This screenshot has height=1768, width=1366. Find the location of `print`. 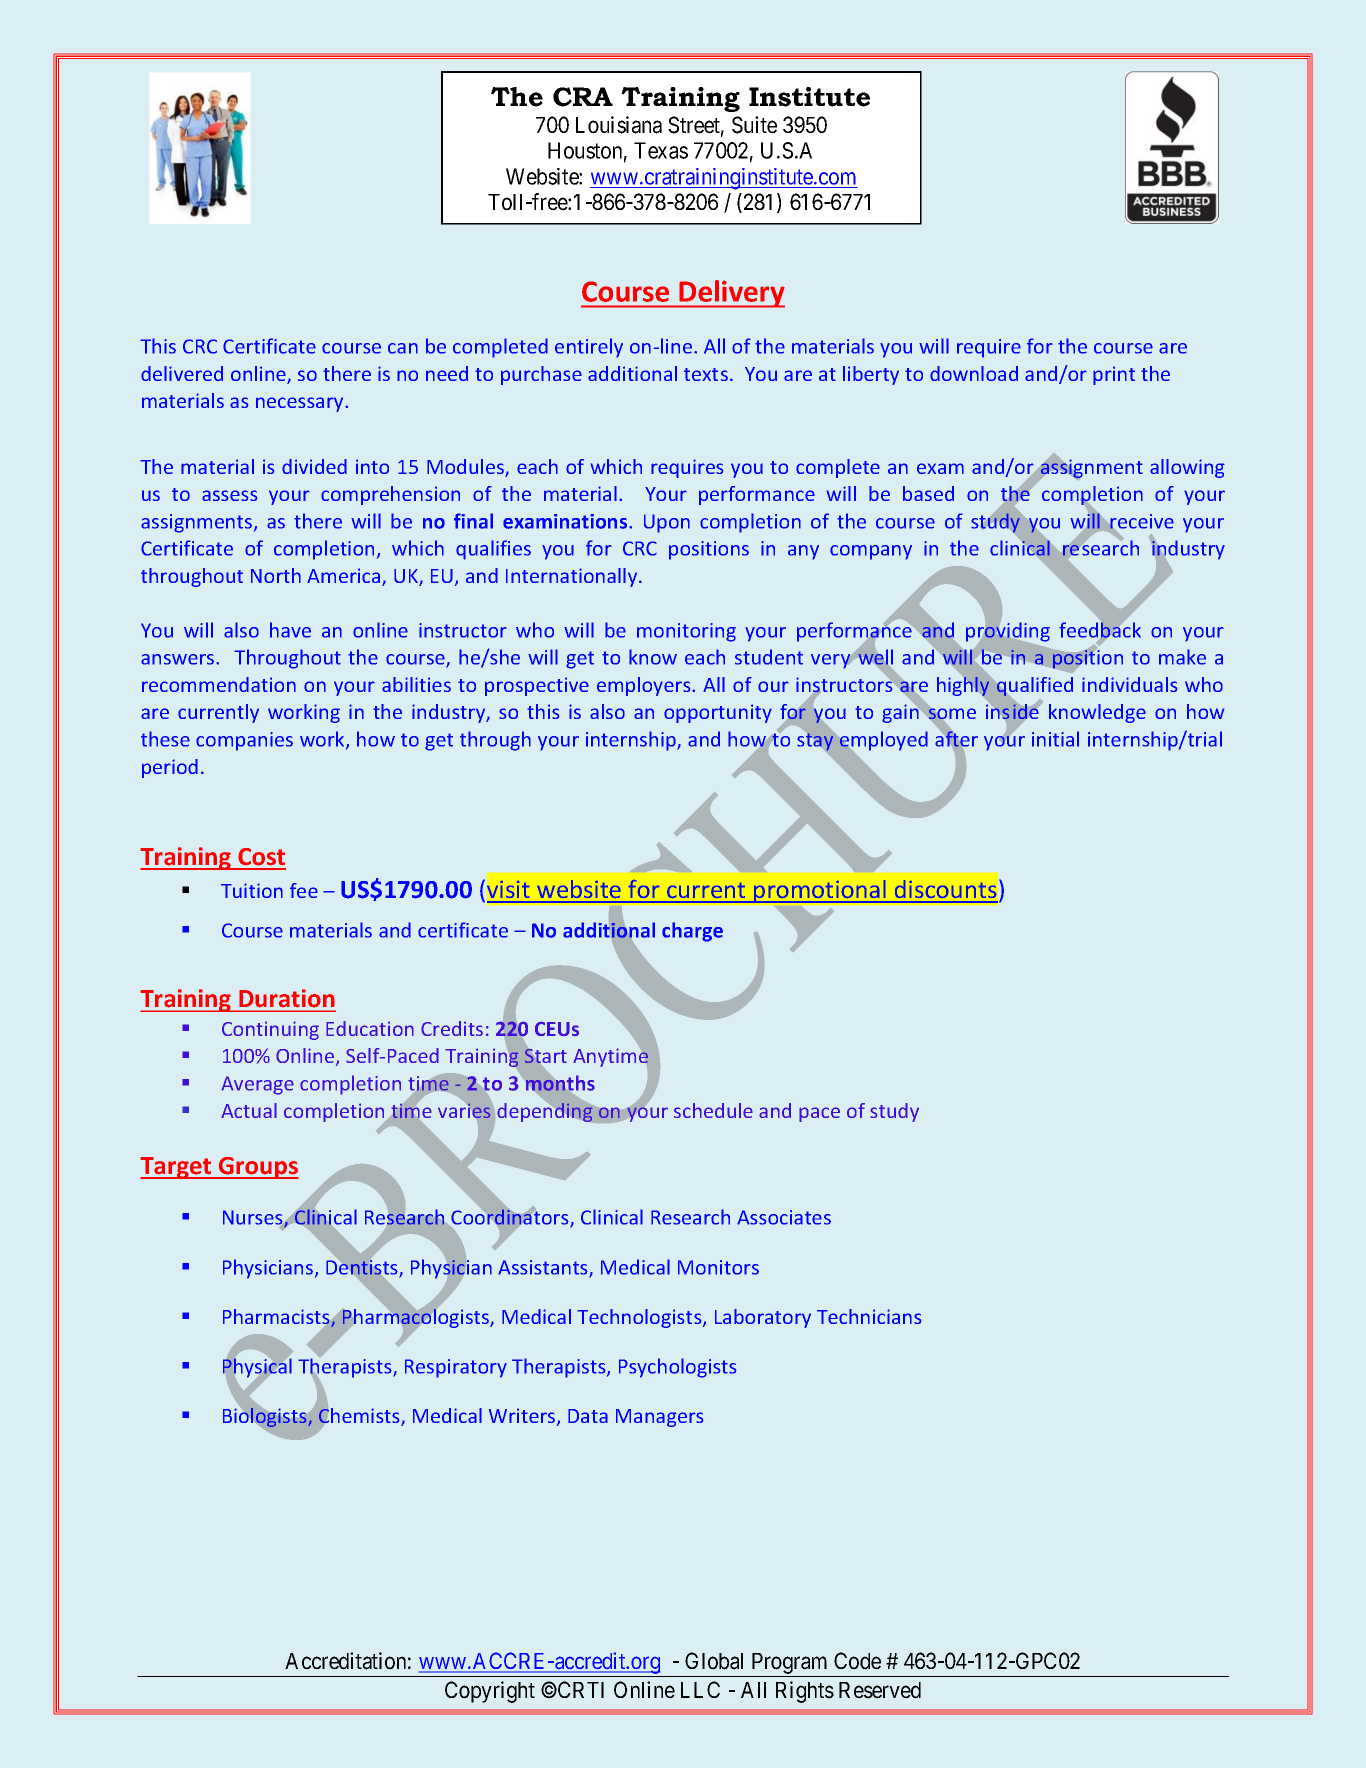

print is located at coordinates (1114, 375).
